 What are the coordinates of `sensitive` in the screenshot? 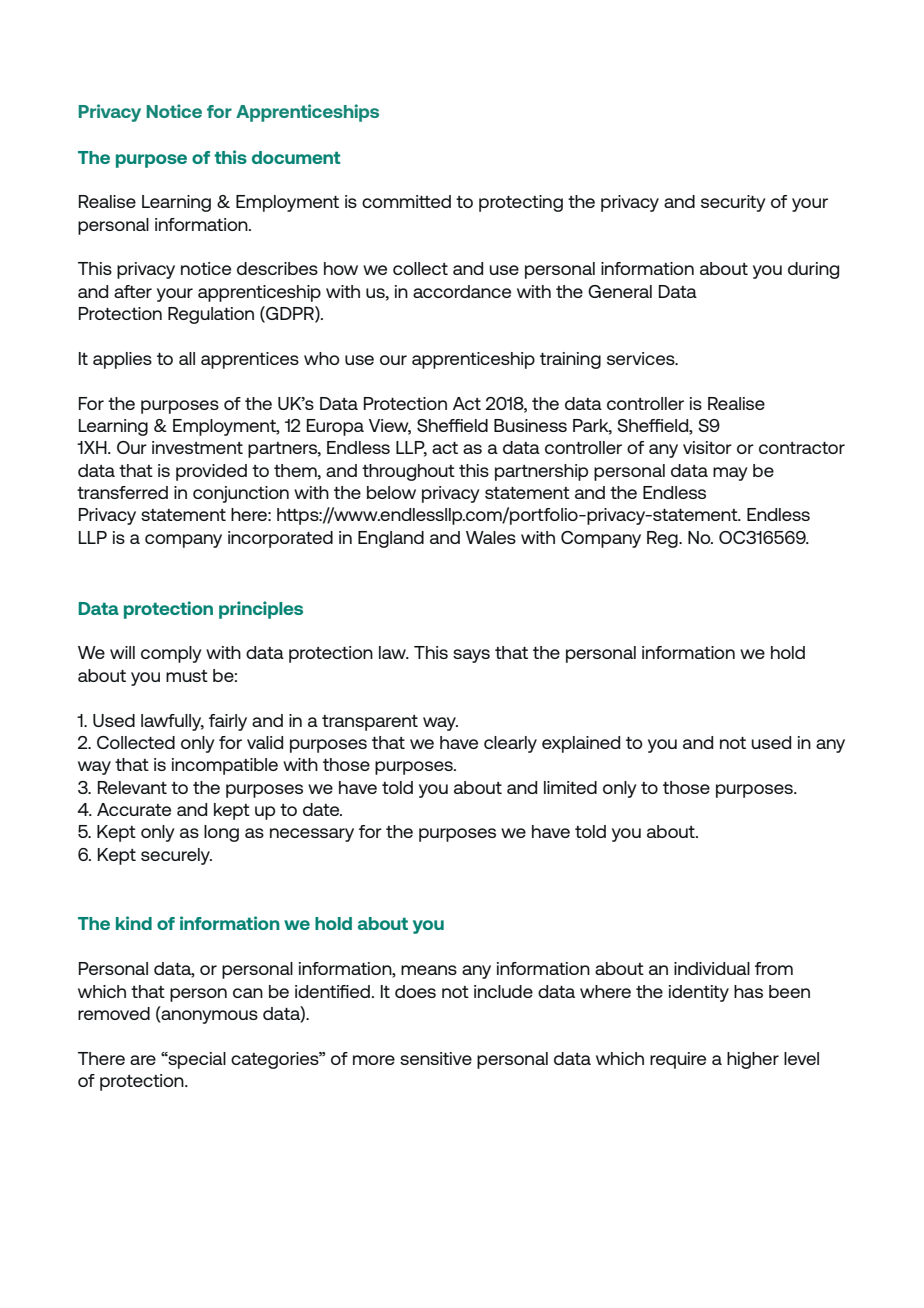 It's located at (436, 1058).
